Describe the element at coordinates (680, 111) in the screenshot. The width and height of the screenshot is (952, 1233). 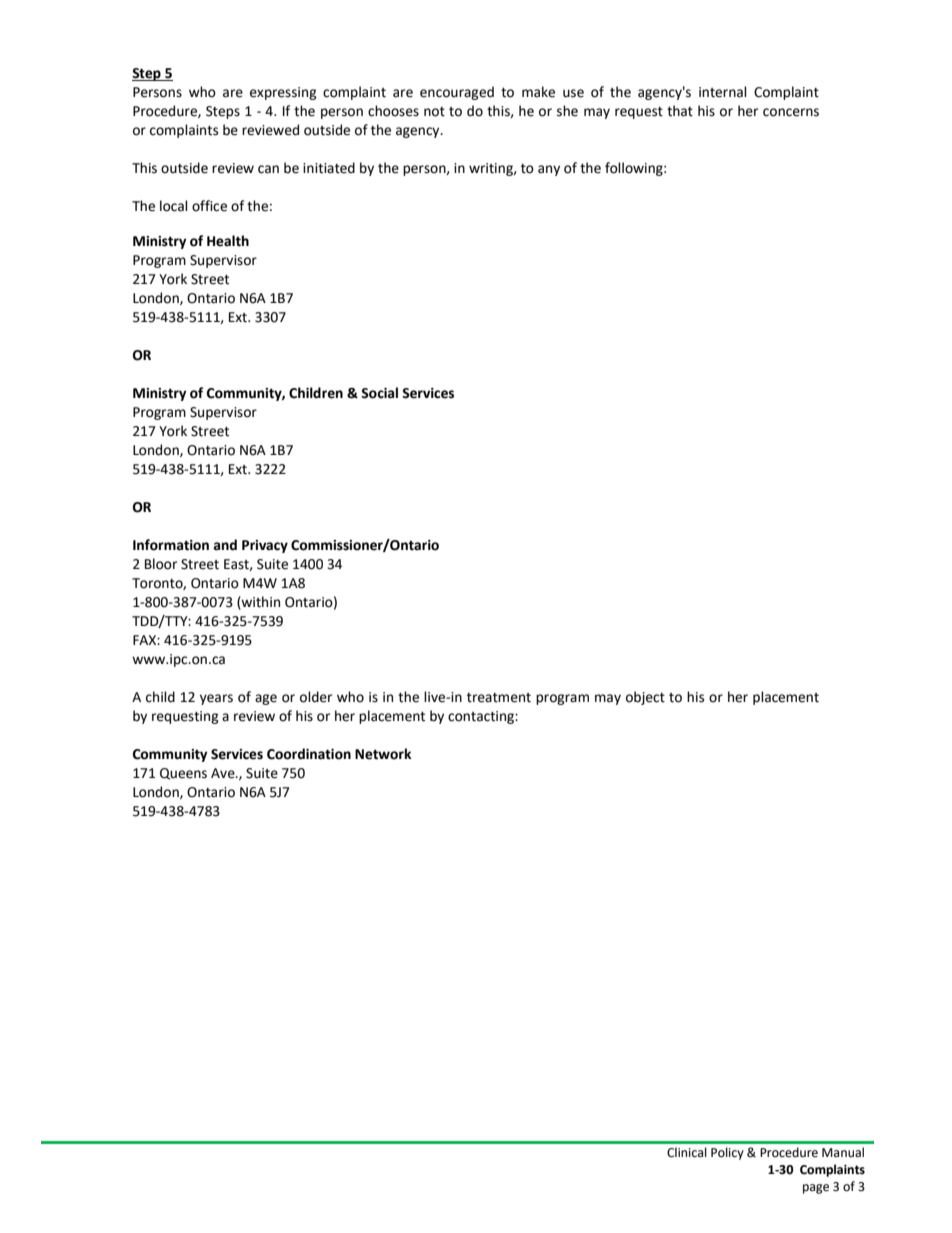
I see `that` at that location.
